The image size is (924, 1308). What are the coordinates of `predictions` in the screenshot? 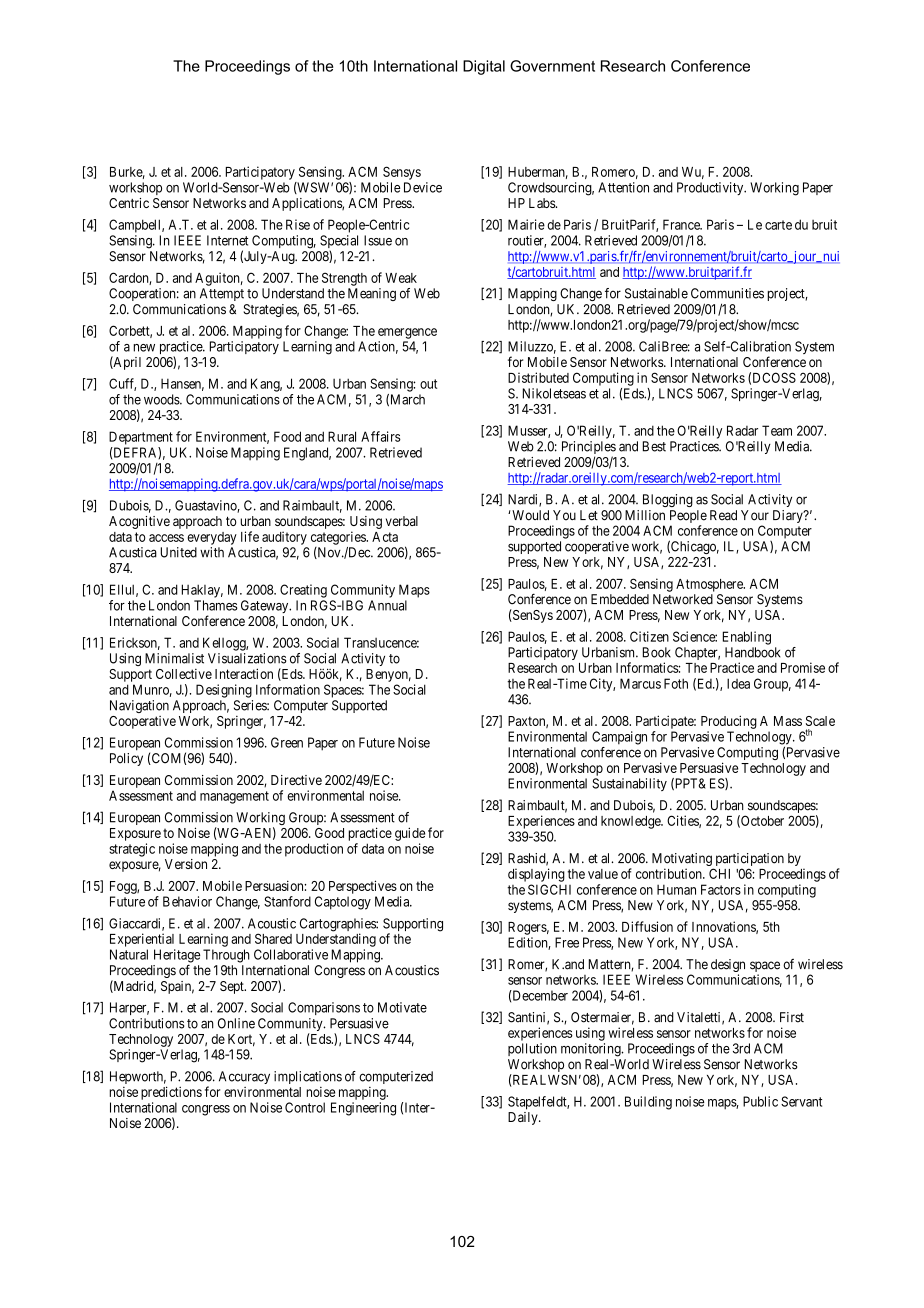 It's located at (171, 1093).
